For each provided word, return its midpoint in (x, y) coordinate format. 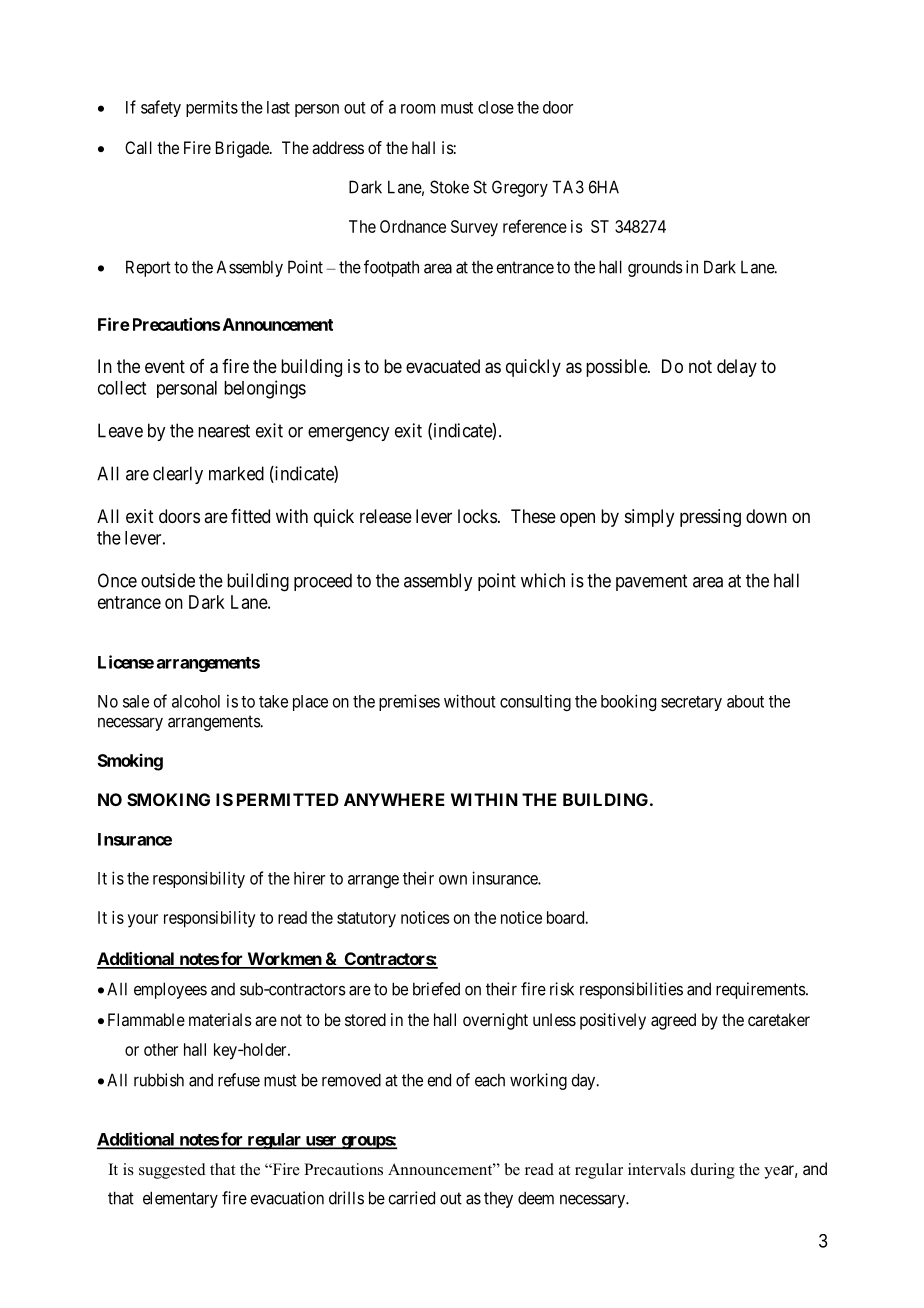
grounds (655, 269)
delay (737, 368)
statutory (366, 920)
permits (212, 108)
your (143, 921)
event (165, 366)
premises (409, 702)
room (418, 109)
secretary (691, 703)
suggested (172, 1171)
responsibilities (631, 990)
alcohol (196, 701)
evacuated (443, 366)
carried (411, 1198)
